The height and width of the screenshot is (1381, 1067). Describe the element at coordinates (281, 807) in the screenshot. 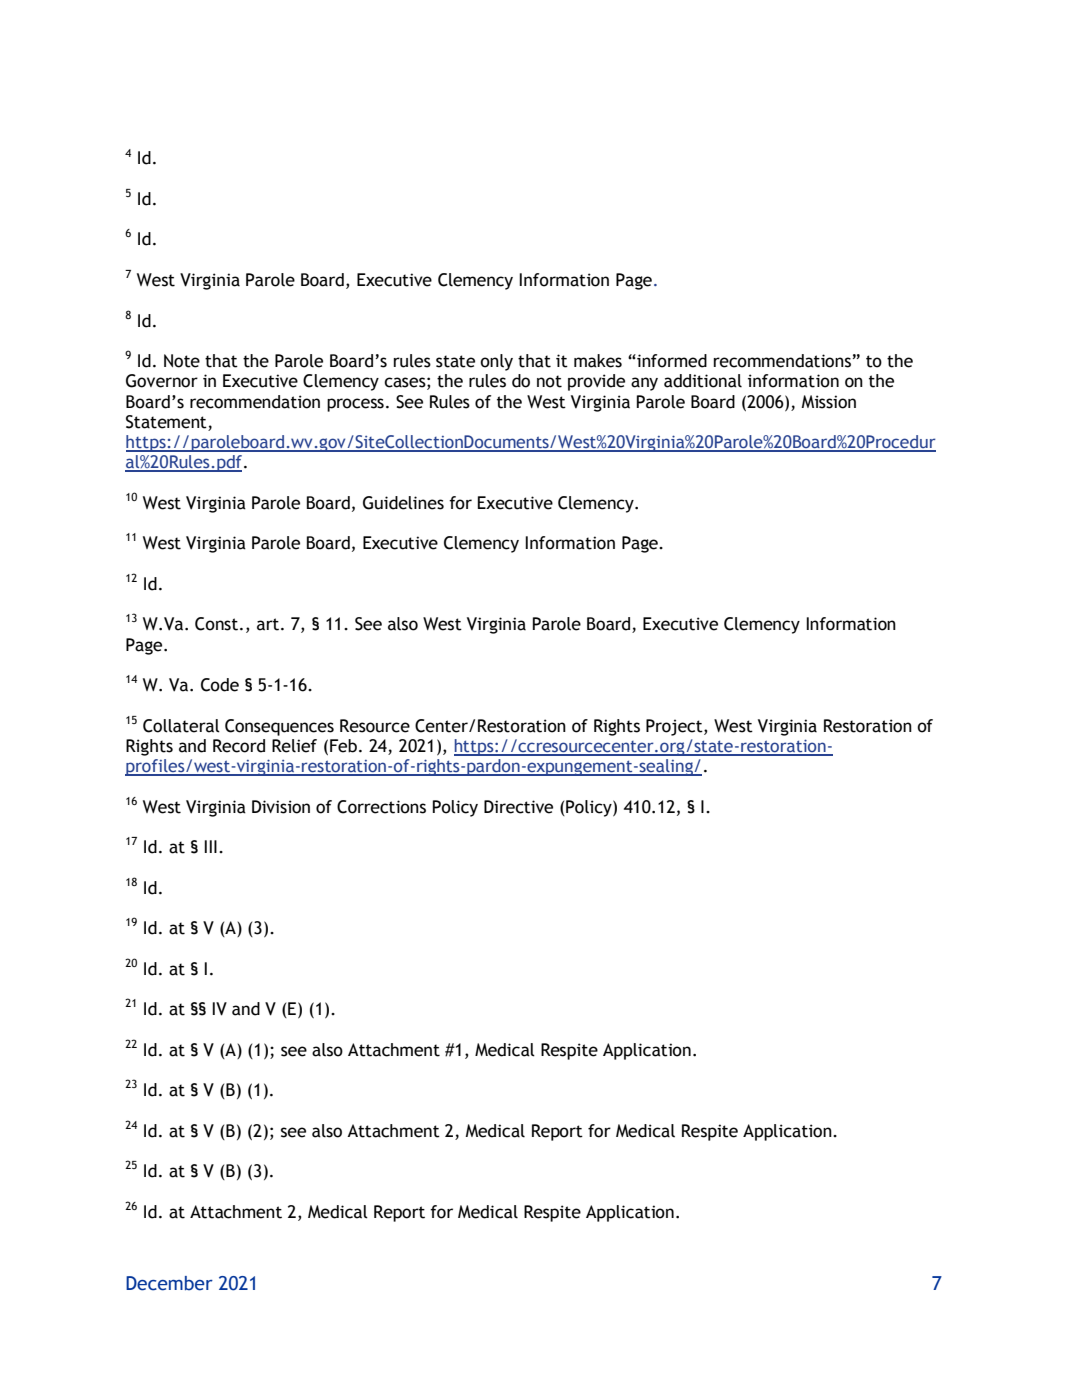

I see `Division` at that location.
